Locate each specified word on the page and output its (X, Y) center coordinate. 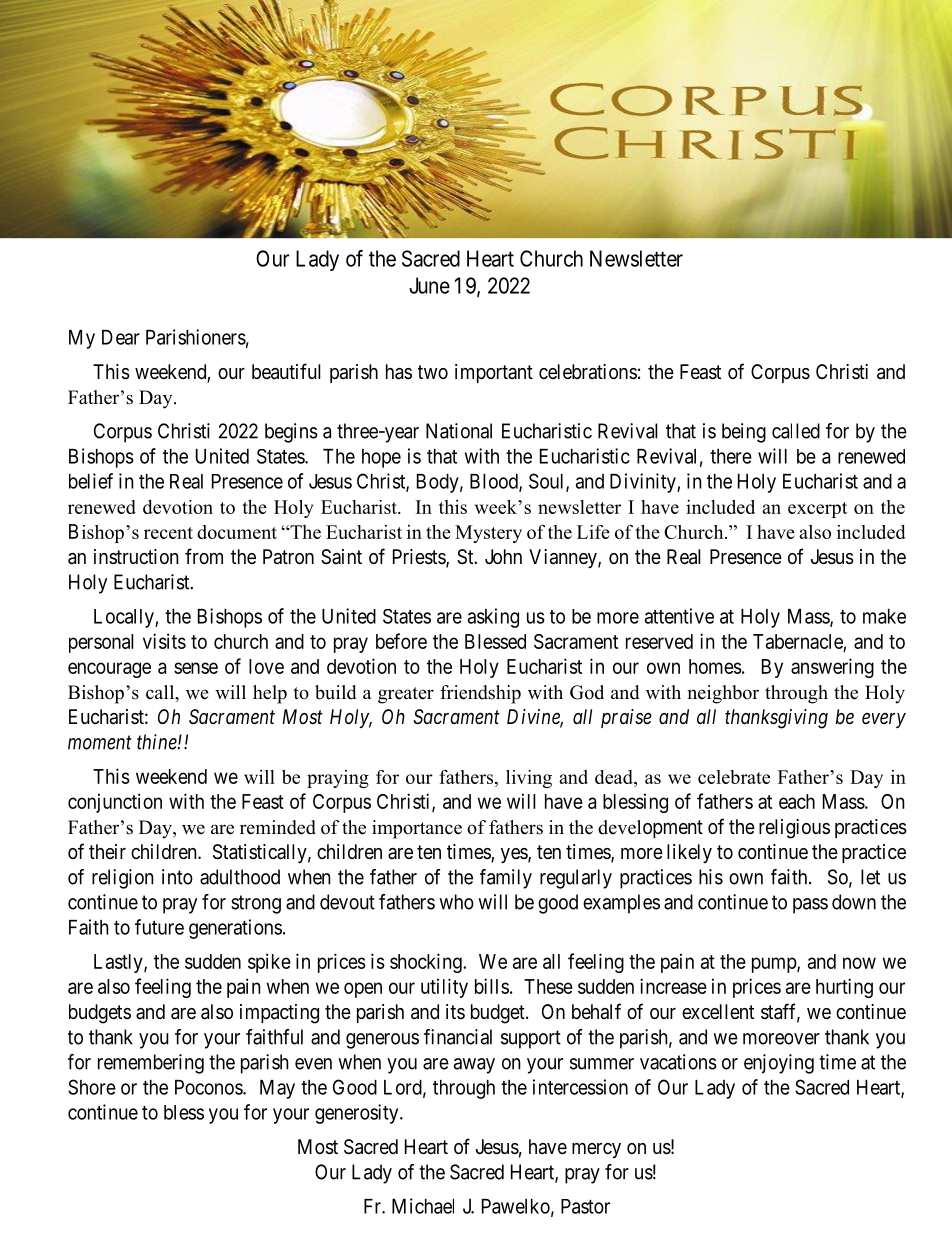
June (429, 285)
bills (492, 986)
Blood (495, 482)
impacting (279, 1014)
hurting (844, 988)
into (177, 877)
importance (417, 829)
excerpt (817, 510)
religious (794, 829)
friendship (480, 694)
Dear (121, 337)
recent (168, 533)
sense (196, 668)
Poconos (209, 1087)
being (744, 433)
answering (832, 668)
